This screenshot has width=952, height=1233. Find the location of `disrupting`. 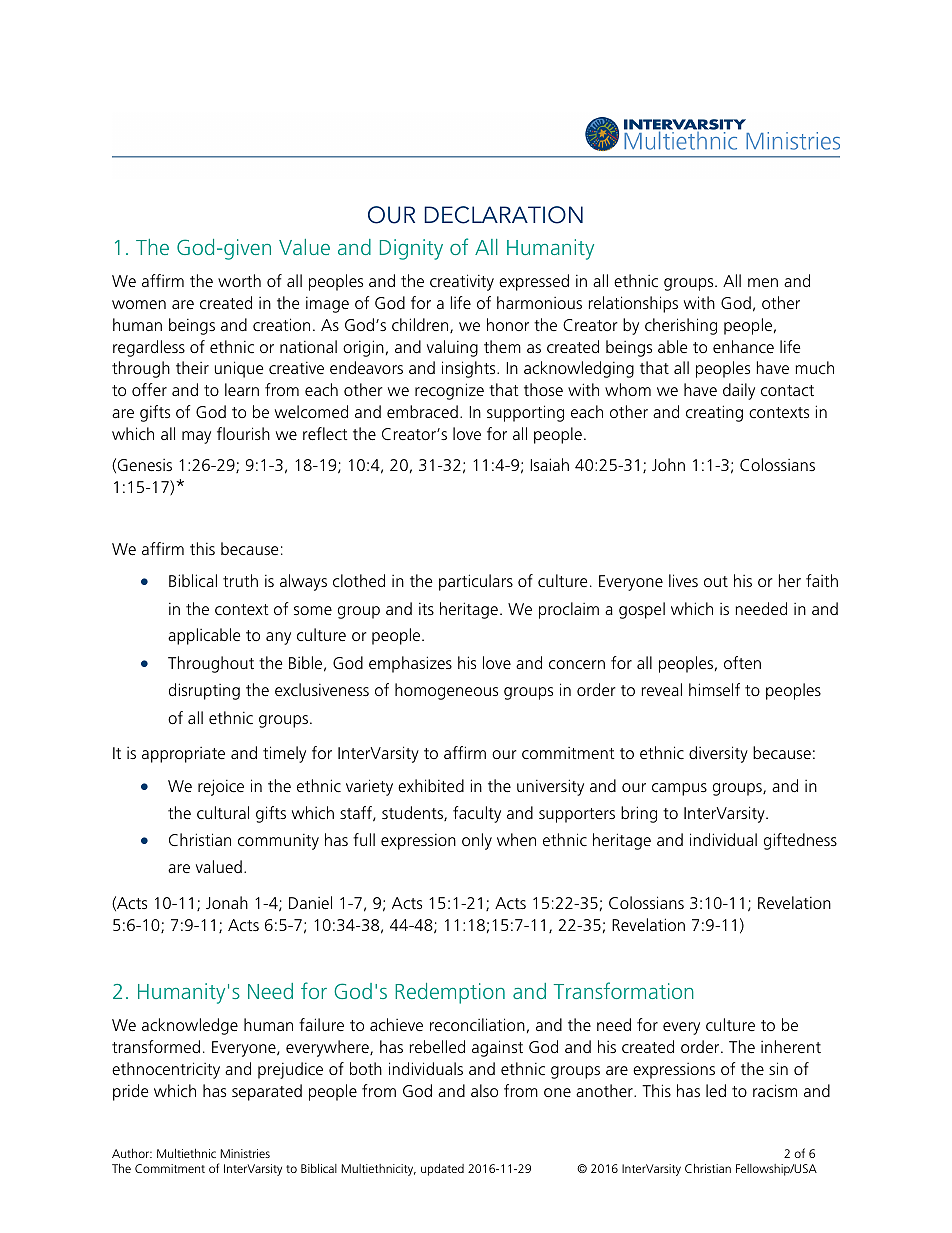

disrupting is located at coordinates (204, 691).
